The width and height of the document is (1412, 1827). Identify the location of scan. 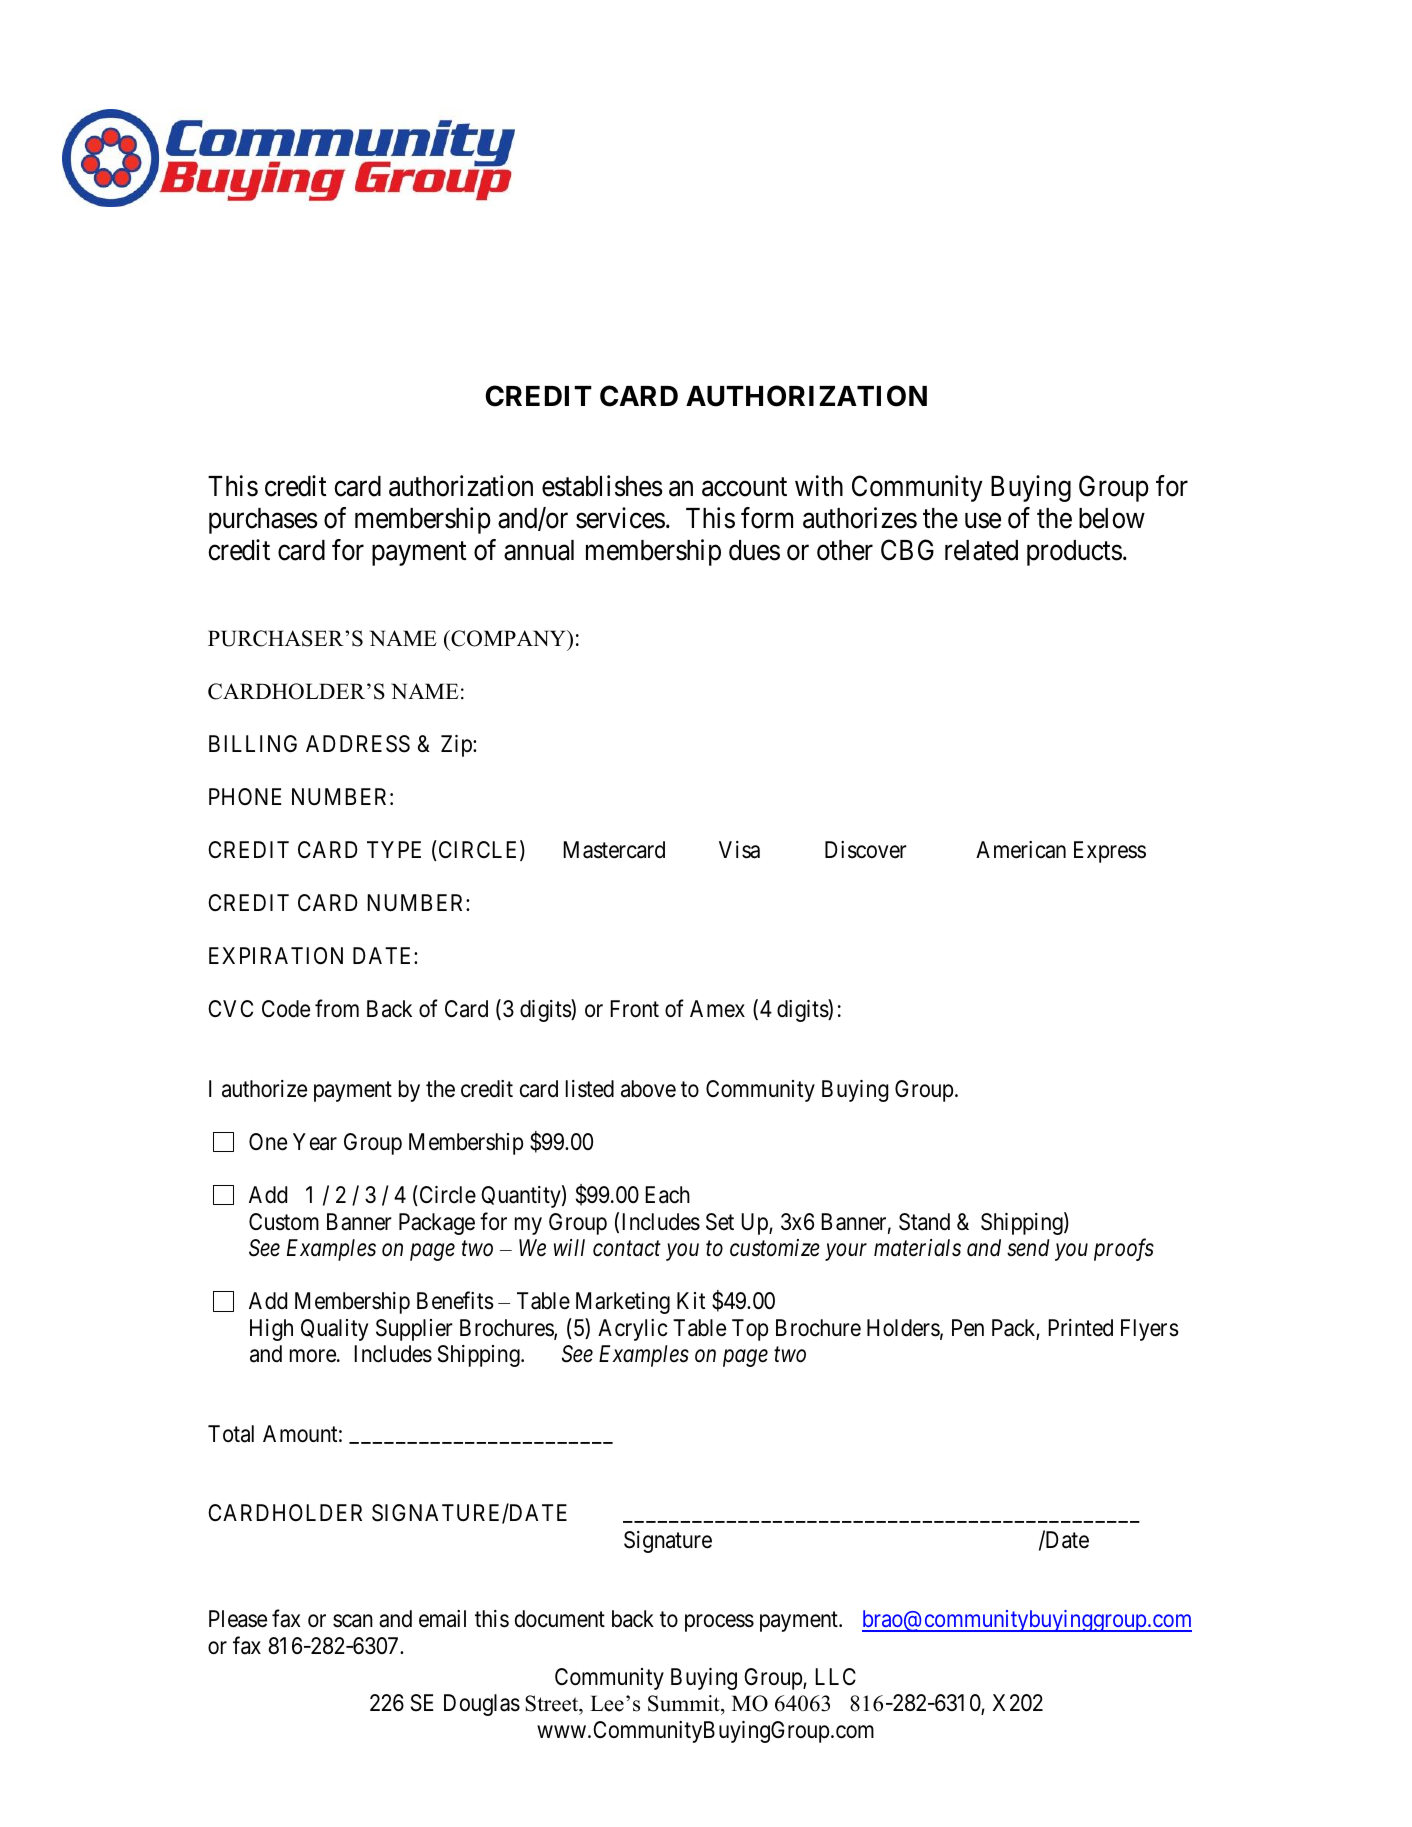
(353, 1621).
